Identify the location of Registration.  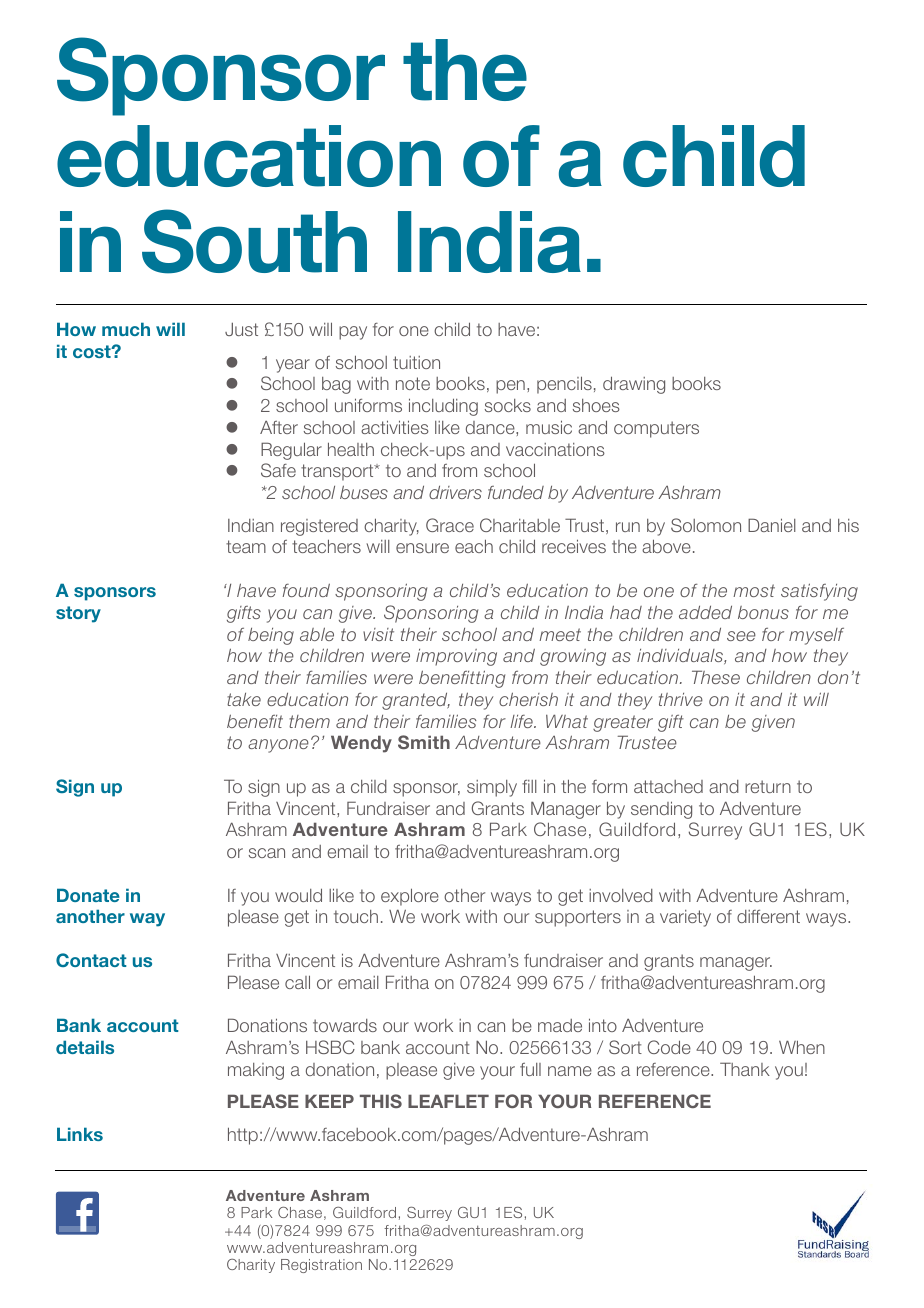
(321, 1266).
